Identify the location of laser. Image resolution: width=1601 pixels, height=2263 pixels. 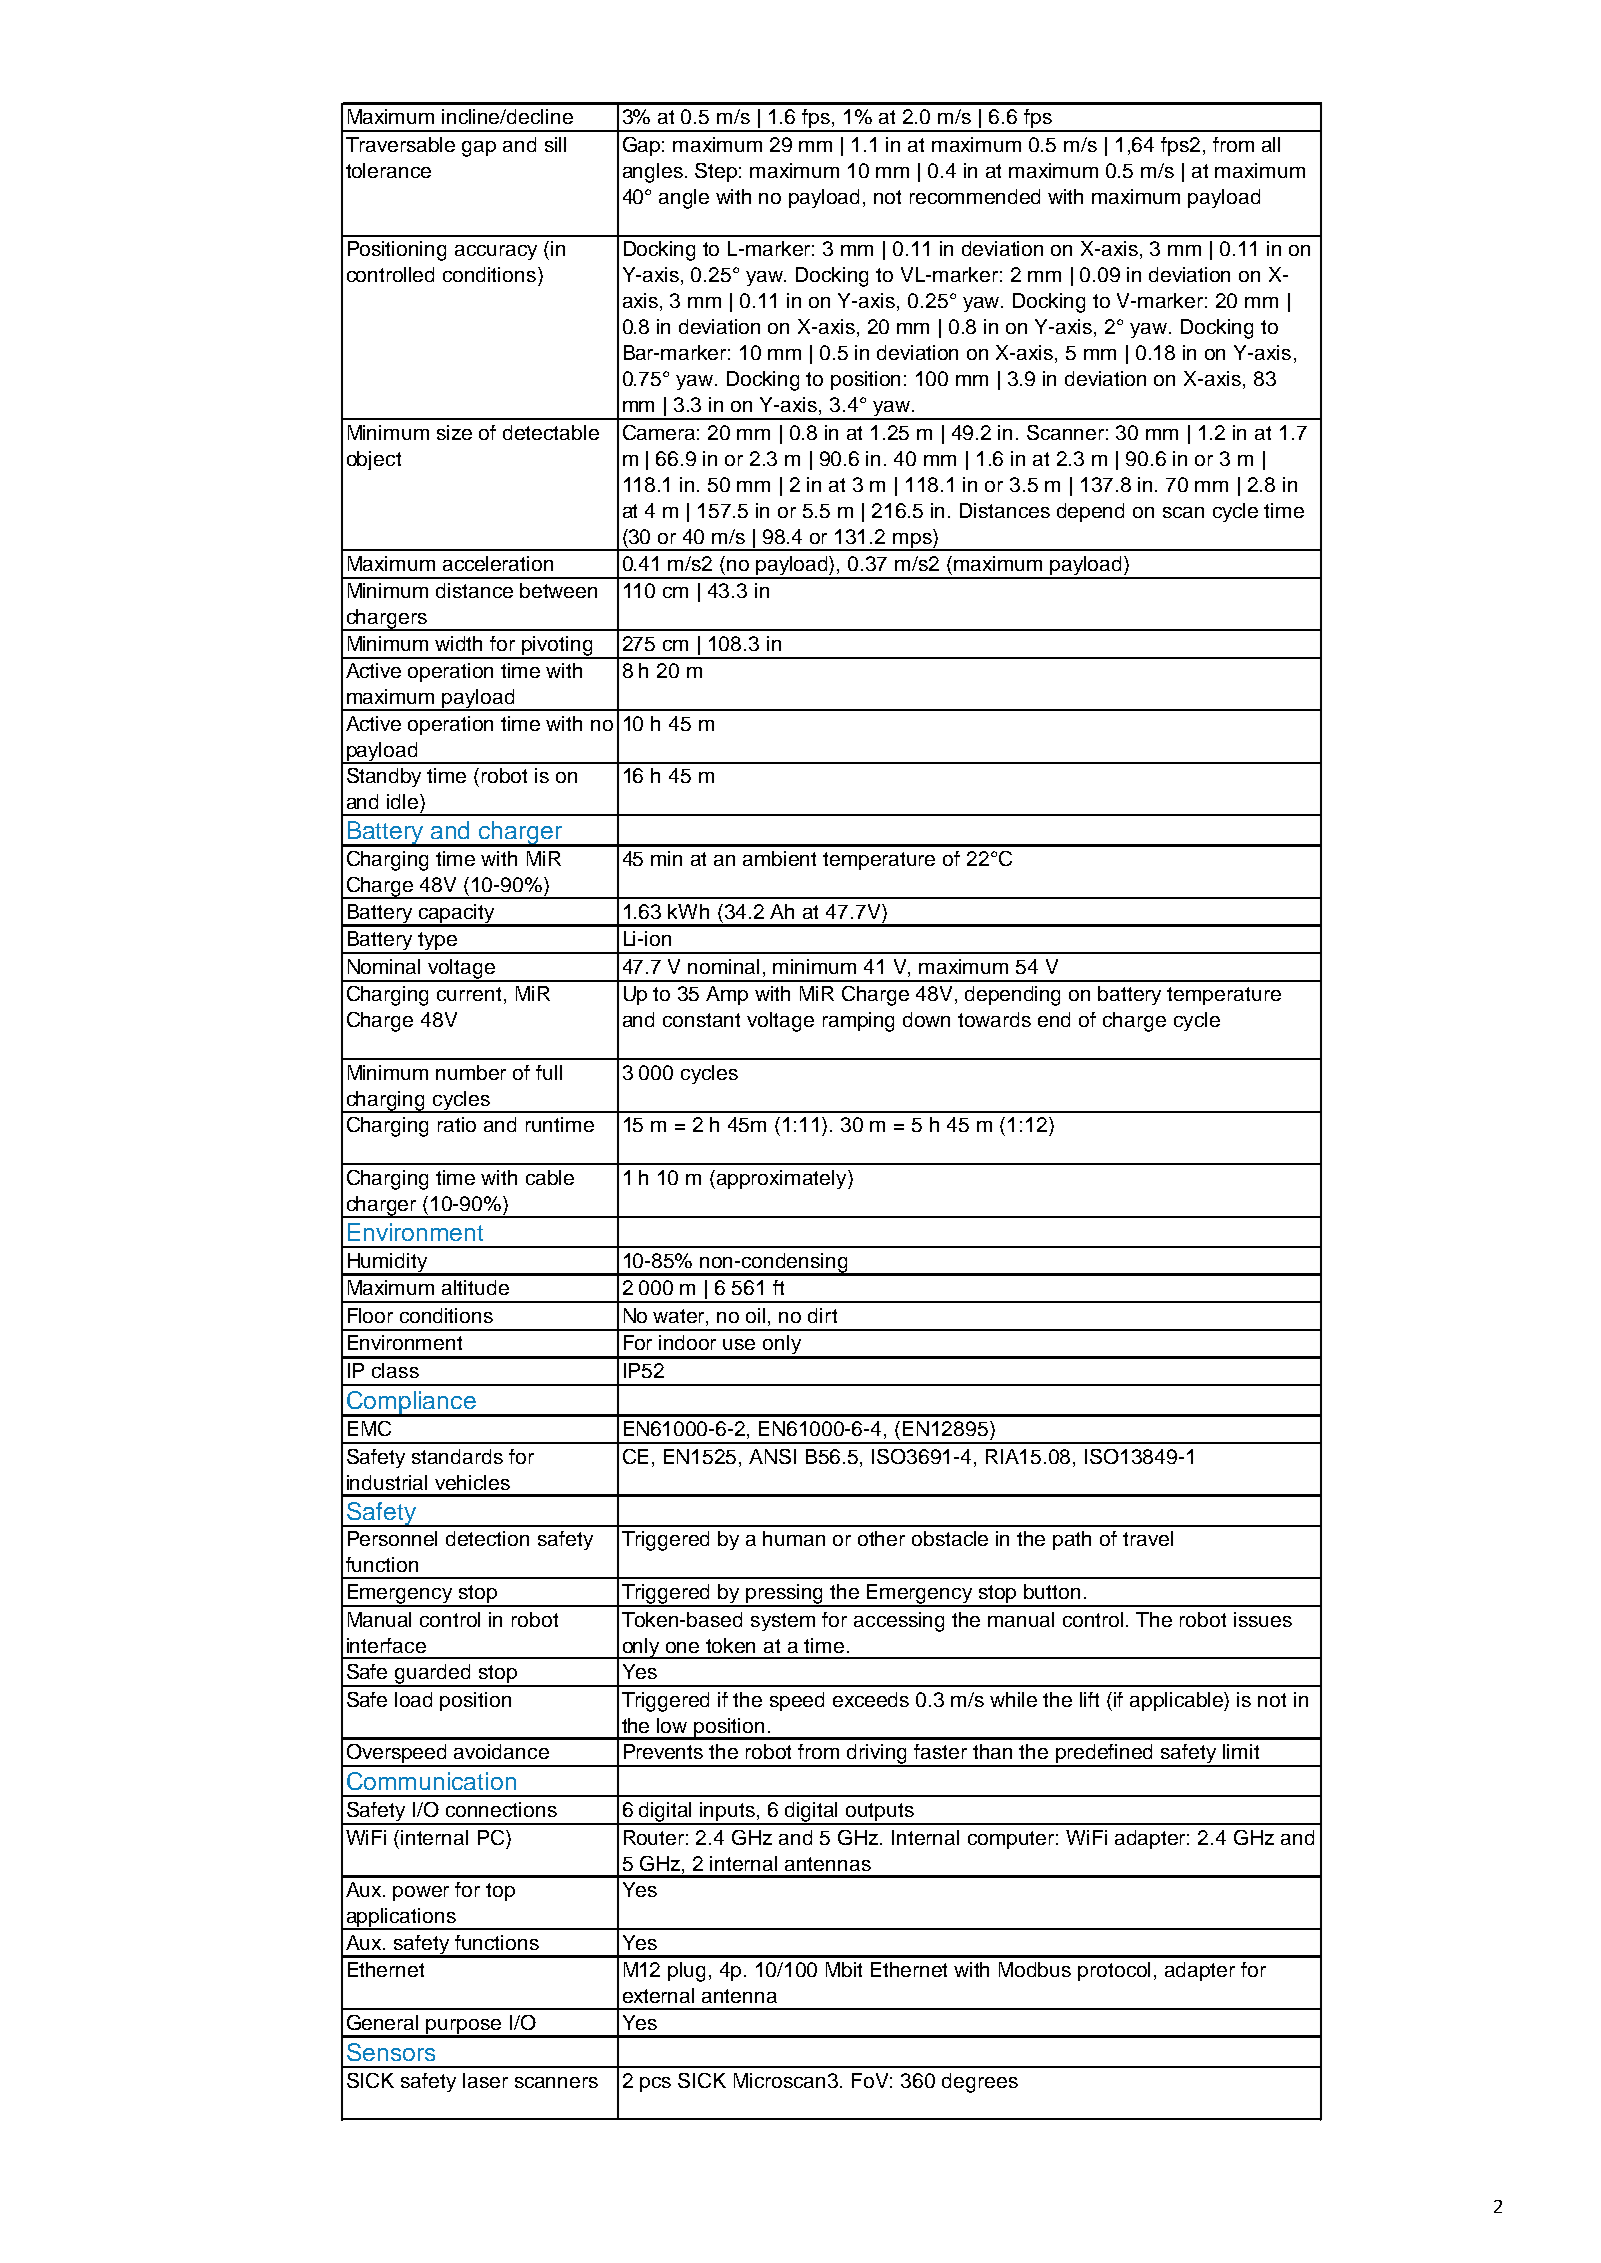
(485, 2080).
